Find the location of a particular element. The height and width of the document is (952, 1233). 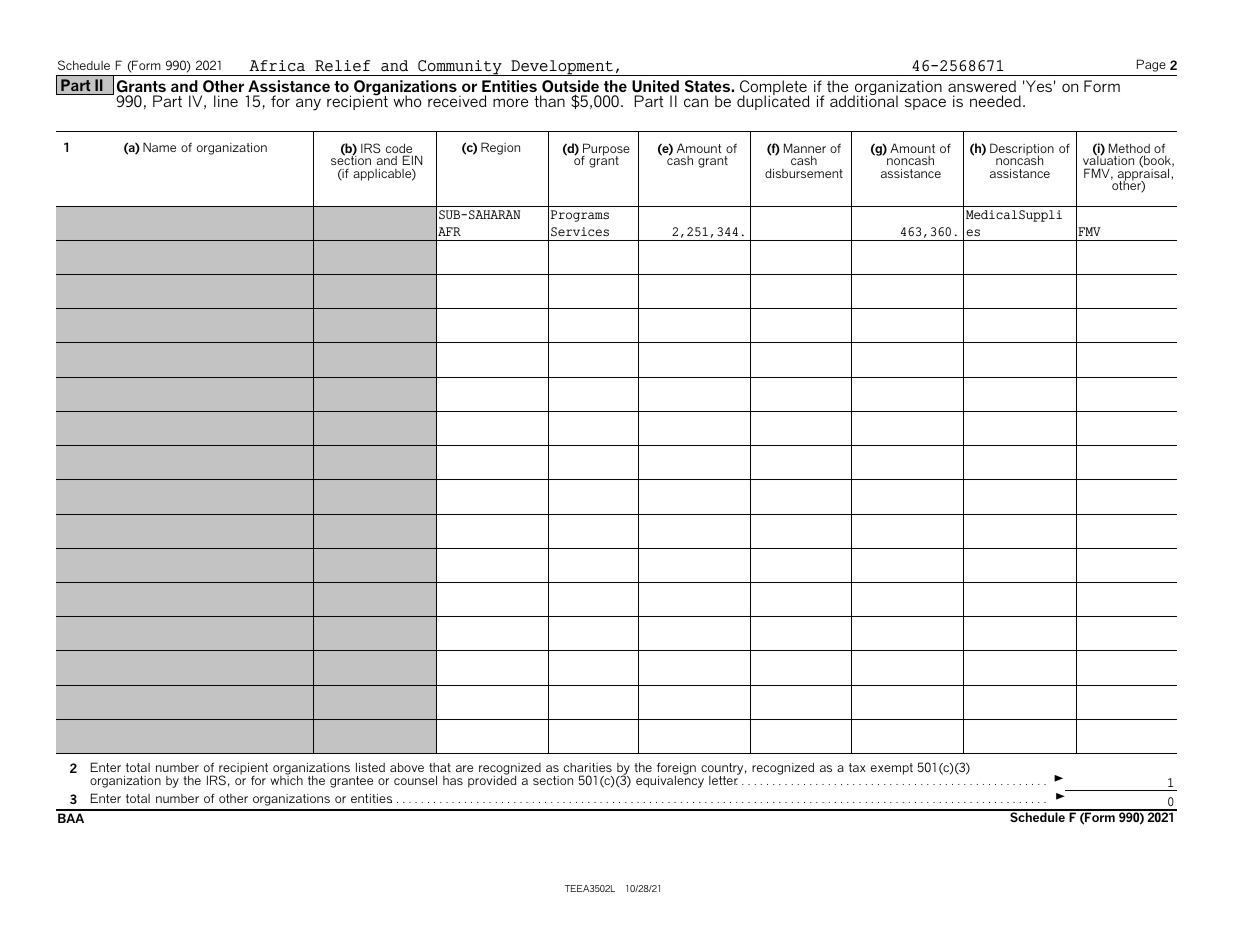

charities is located at coordinates (588, 767).
